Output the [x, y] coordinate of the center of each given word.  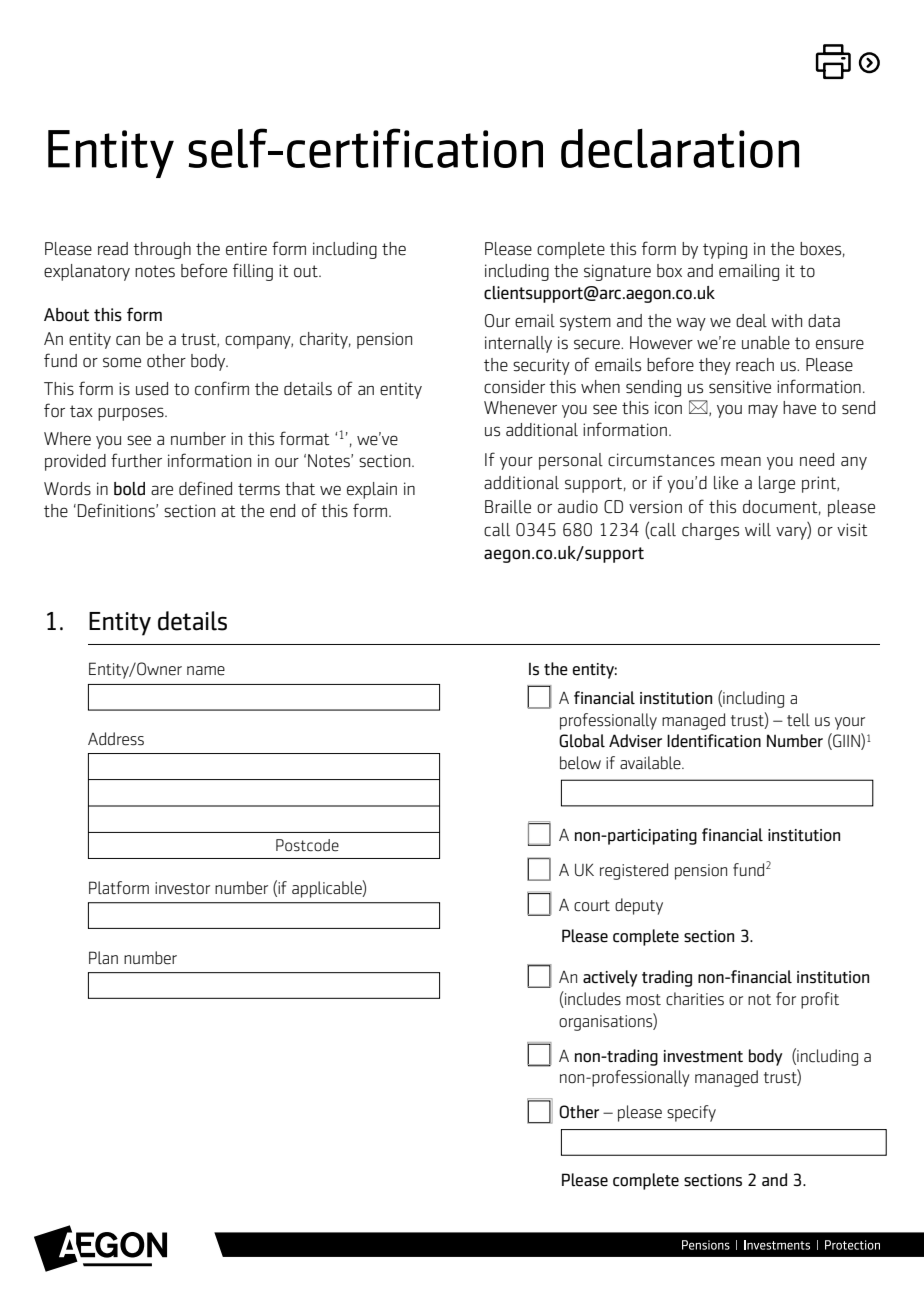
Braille [508, 507]
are [162, 490]
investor [182, 888]
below [580, 763]
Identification [714, 741]
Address [116, 739]
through [162, 250]
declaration [680, 148]
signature [617, 272]
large [777, 484]
